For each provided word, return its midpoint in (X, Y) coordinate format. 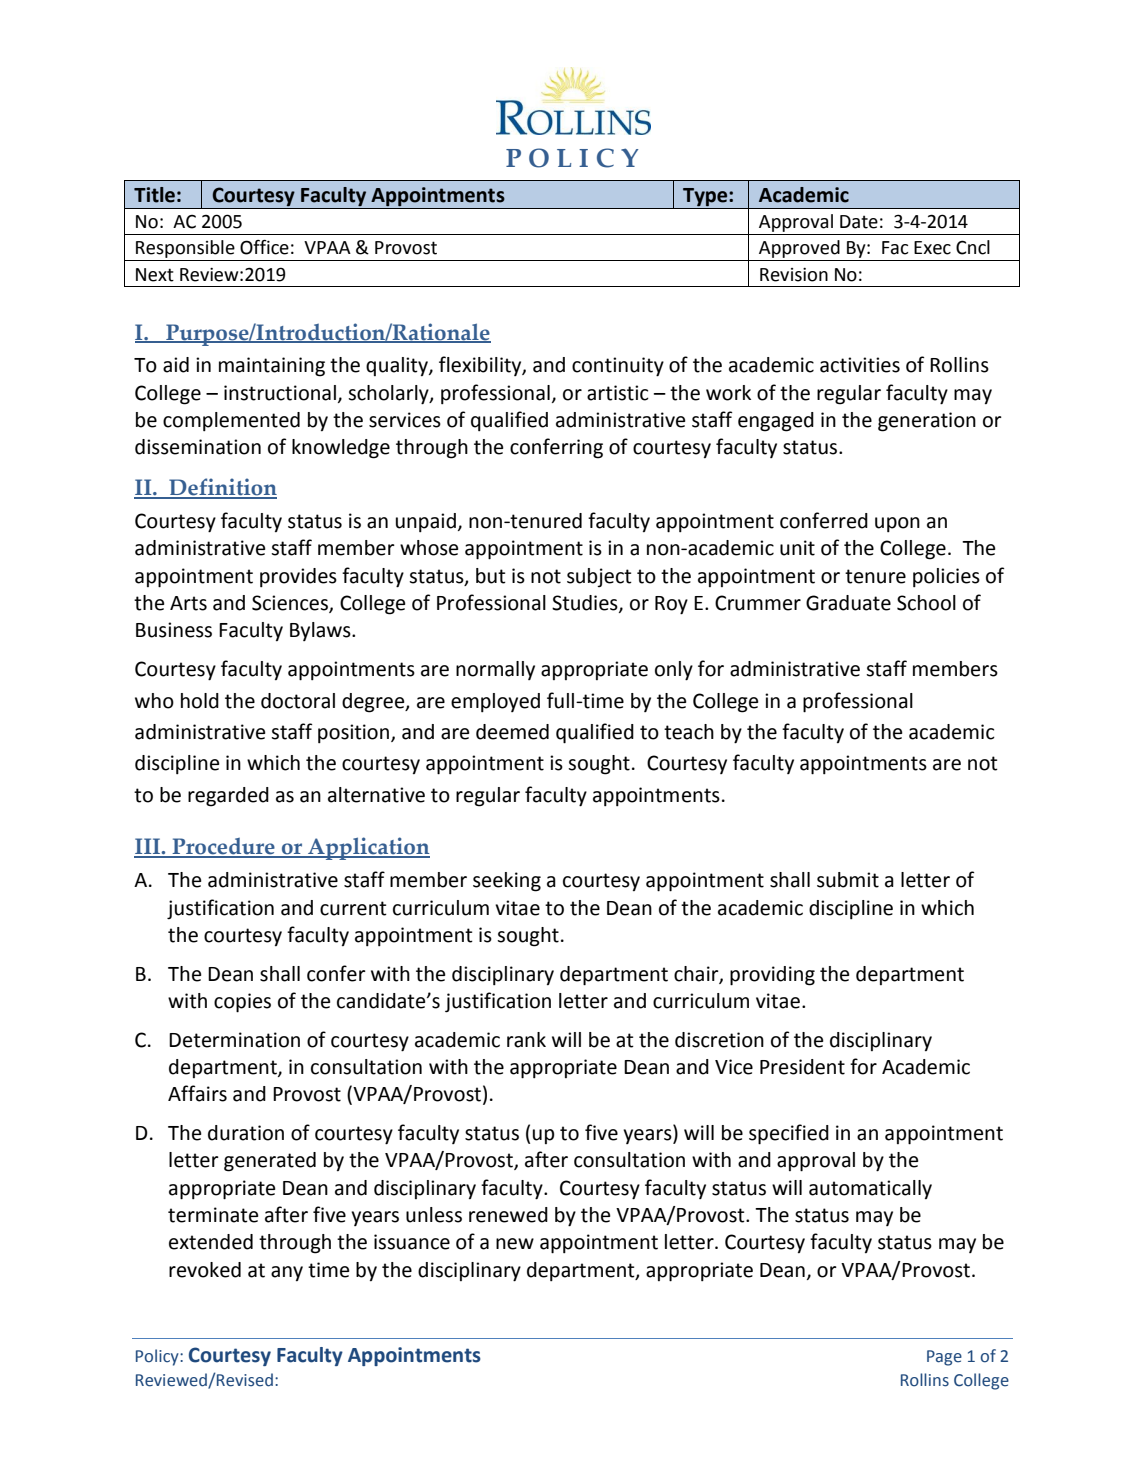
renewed (508, 1215)
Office (264, 247)
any (287, 1273)
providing (772, 976)
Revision (794, 275)
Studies (586, 604)
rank (526, 1040)
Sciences (291, 604)
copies (242, 1003)
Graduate (848, 603)
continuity (618, 367)
